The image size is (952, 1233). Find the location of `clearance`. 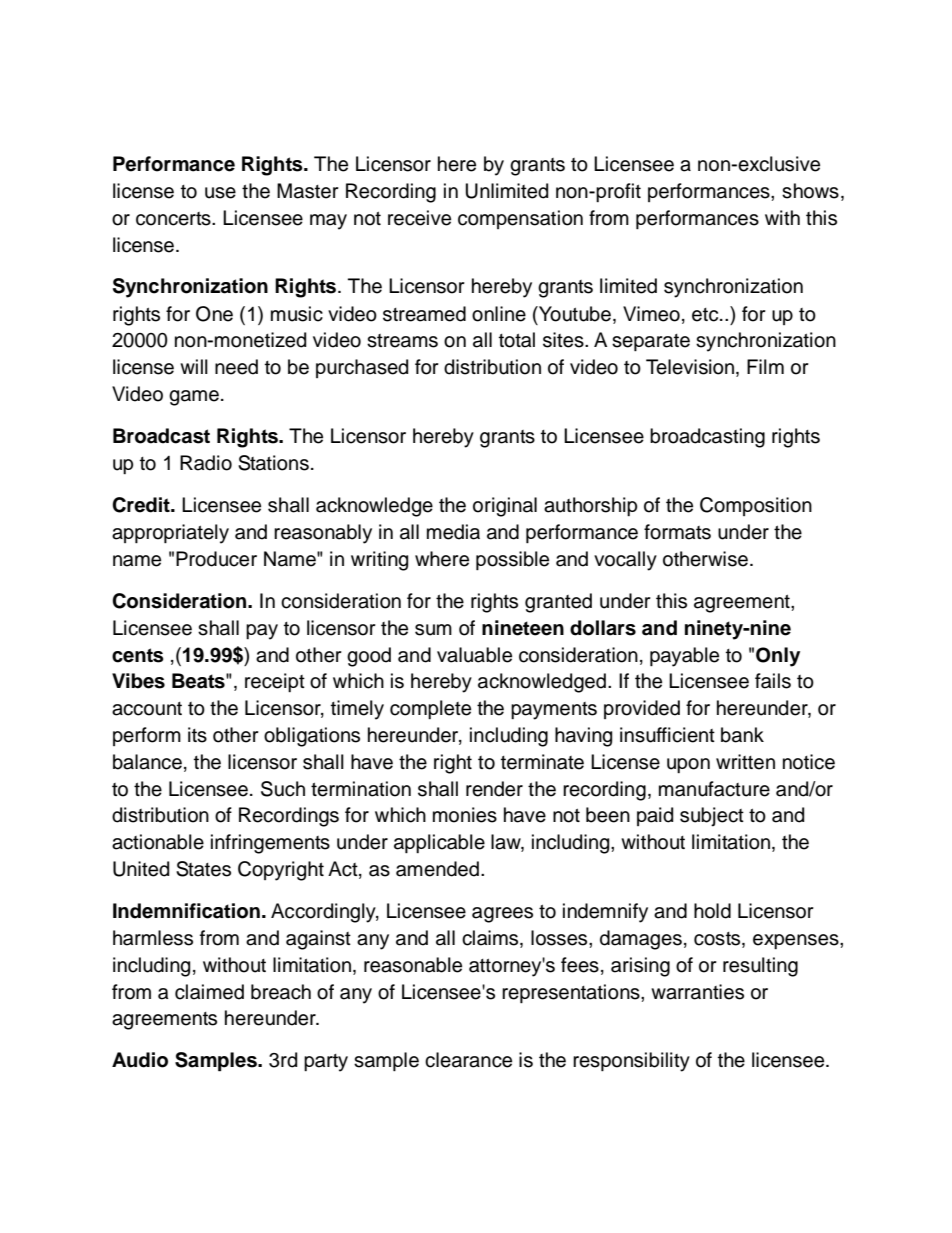

clearance is located at coordinates (468, 1060).
